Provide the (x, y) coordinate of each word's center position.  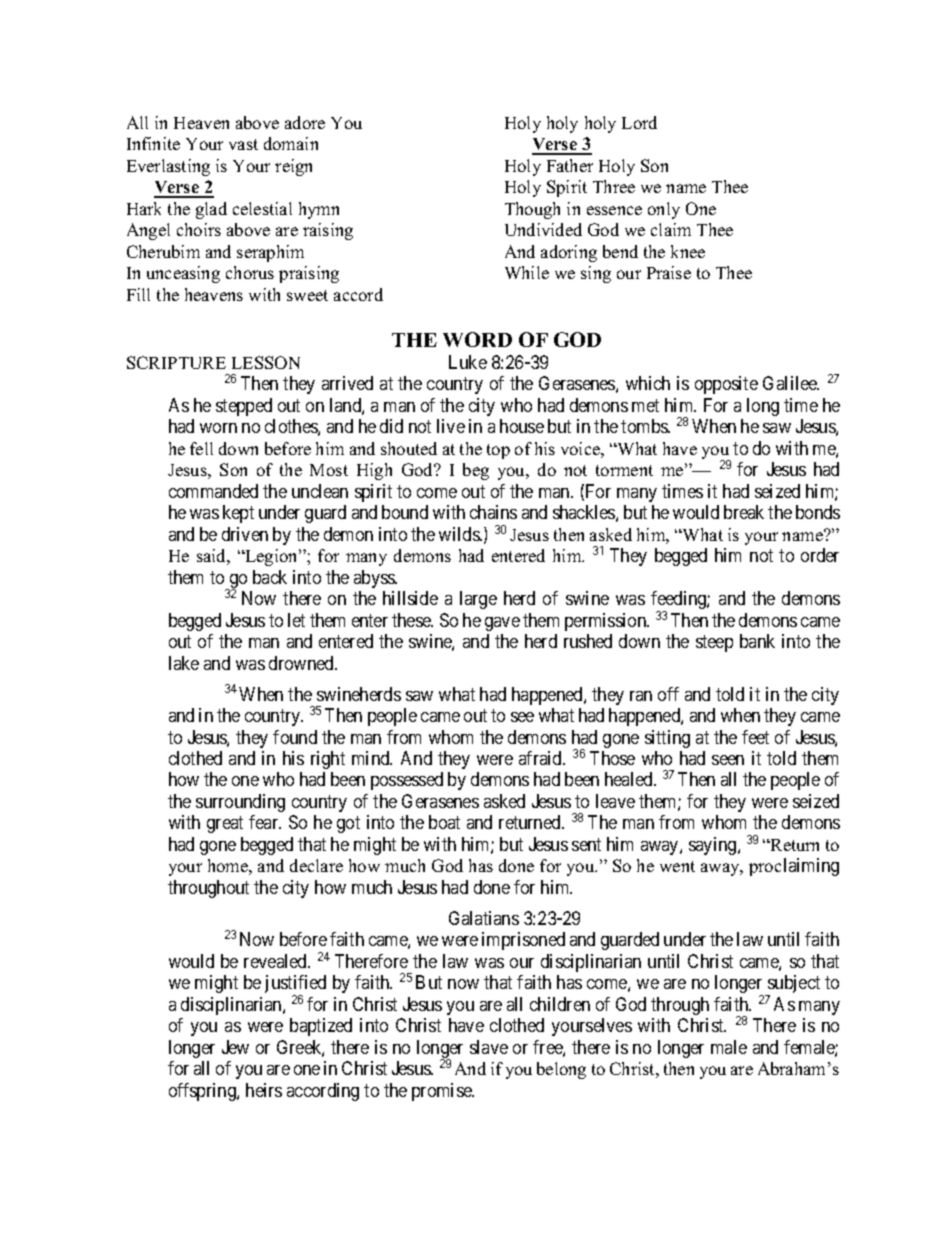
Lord (639, 122)
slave (489, 1047)
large (478, 600)
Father (570, 165)
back (270, 577)
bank (757, 641)
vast (243, 144)
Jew (235, 1047)
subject (793, 985)
